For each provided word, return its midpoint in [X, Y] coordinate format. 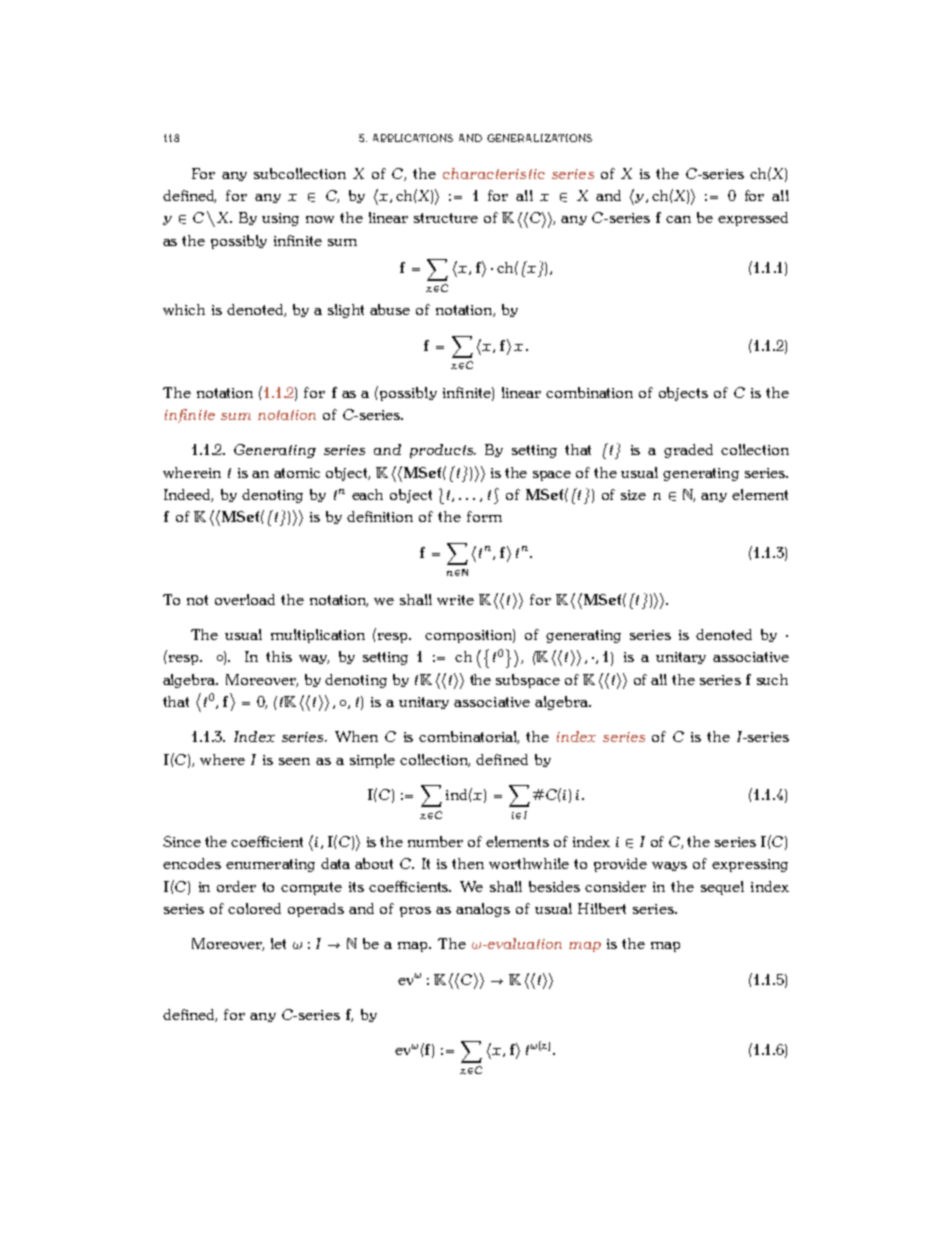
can [678, 219]
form [484, 516]
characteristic [494, 173]
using [280, 219]
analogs [483, 910]
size [633, 495]
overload [245, 599]
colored [254, 908]
